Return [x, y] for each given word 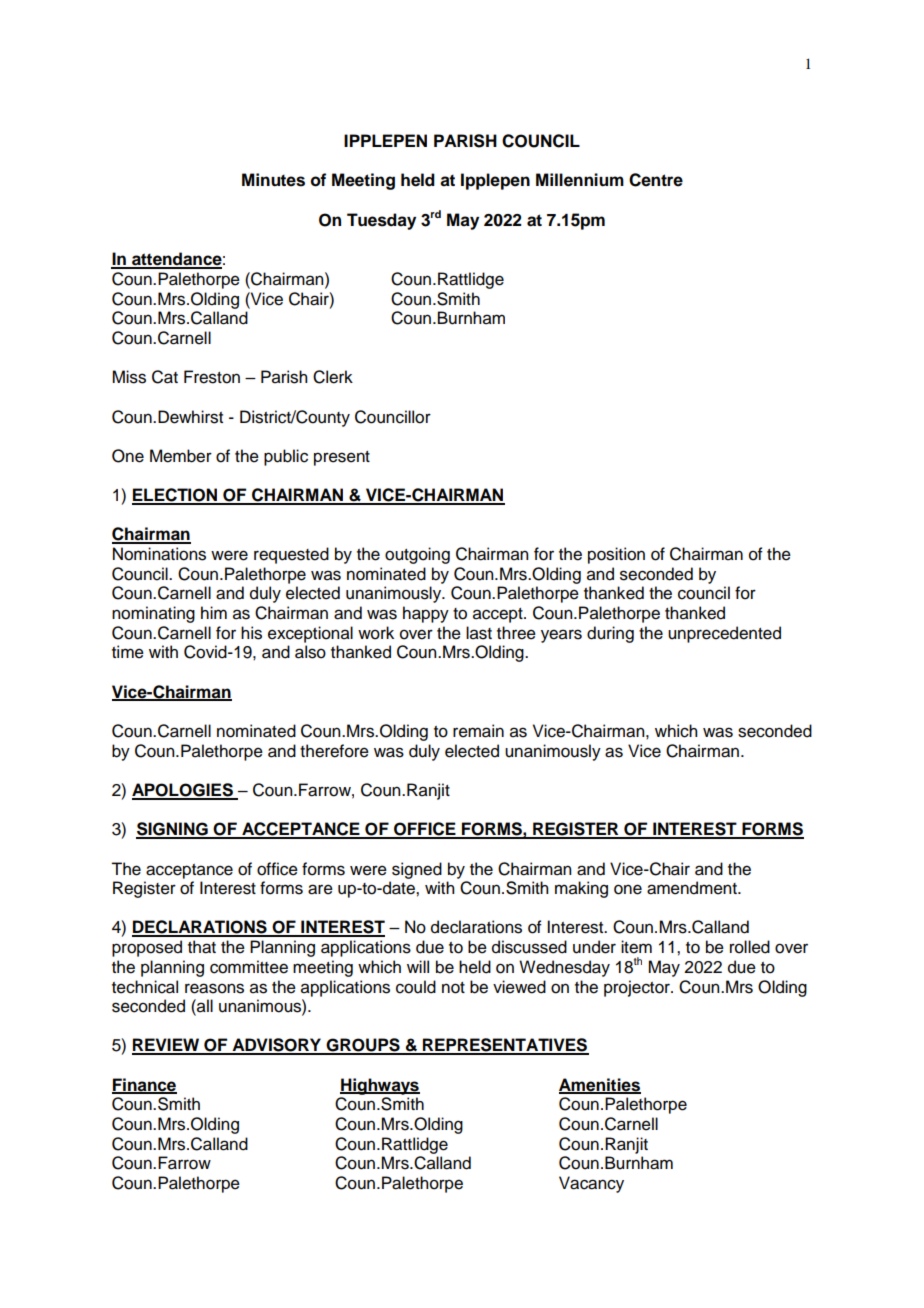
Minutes [273, 180]
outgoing [417, 555]
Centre [656, 180]
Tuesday [381, 221]
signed [417, 870]
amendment [693, 888]
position [616, 555]
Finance [144, 1085]
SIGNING [173, 830]
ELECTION [176, 496]
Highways [380, 1086]
